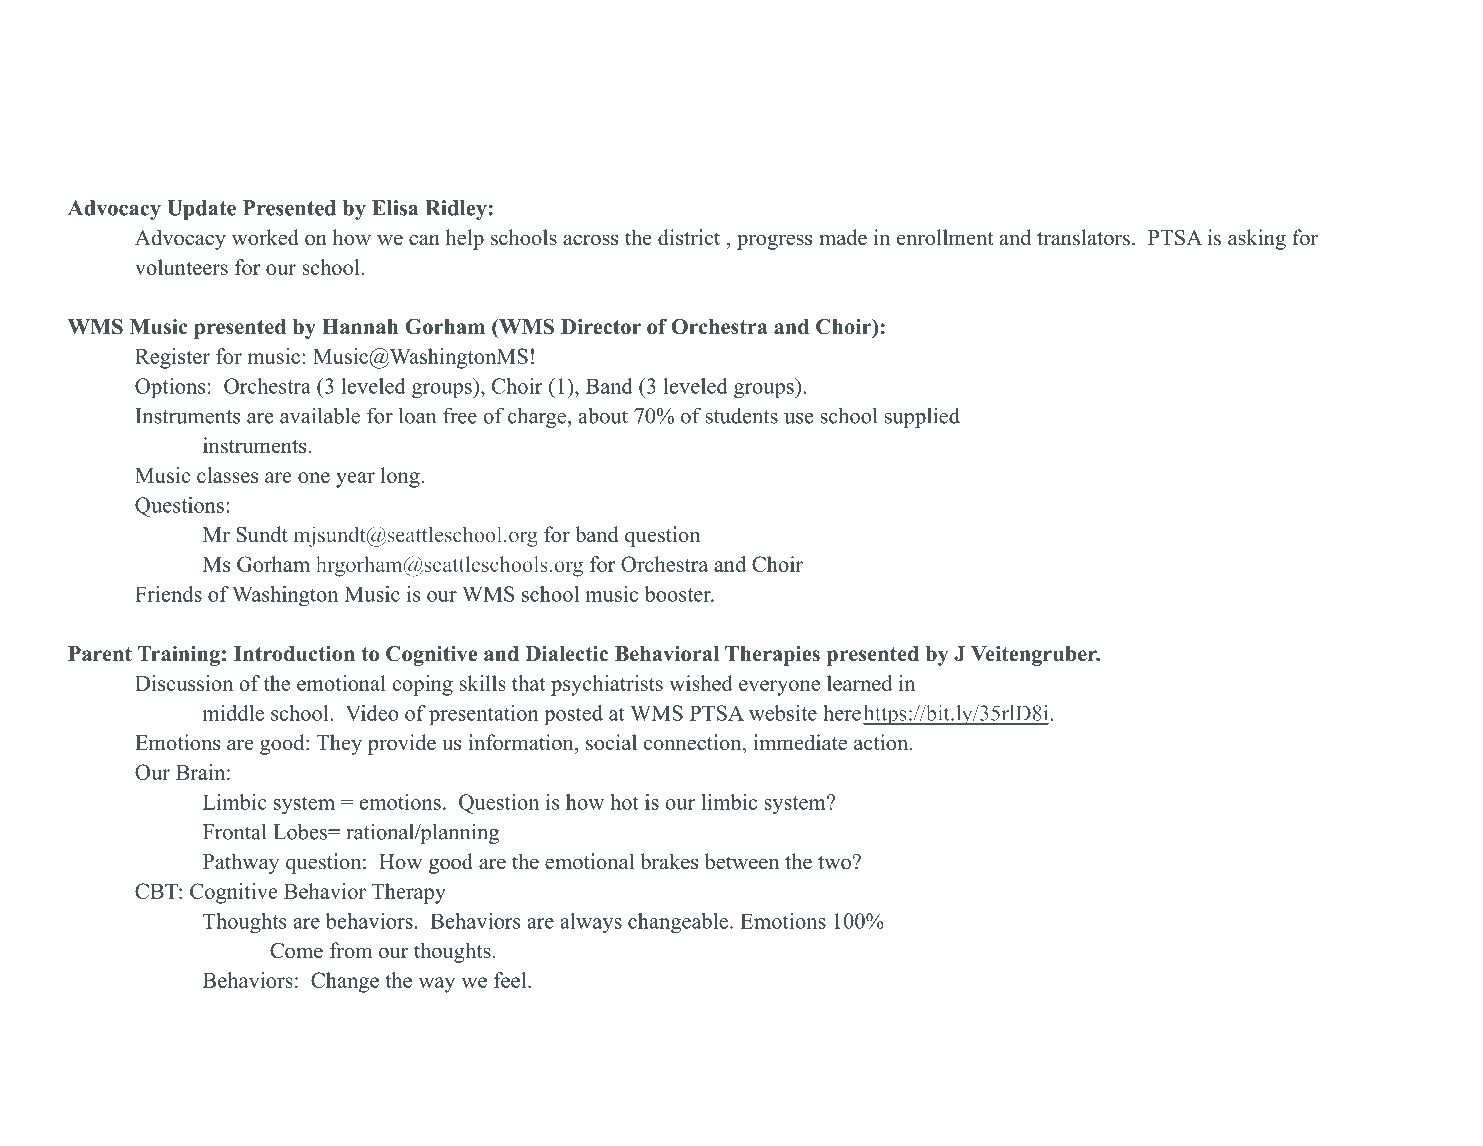  Describe the element at coordinates (922, 417) in the document. I see `supplied` at that location.
